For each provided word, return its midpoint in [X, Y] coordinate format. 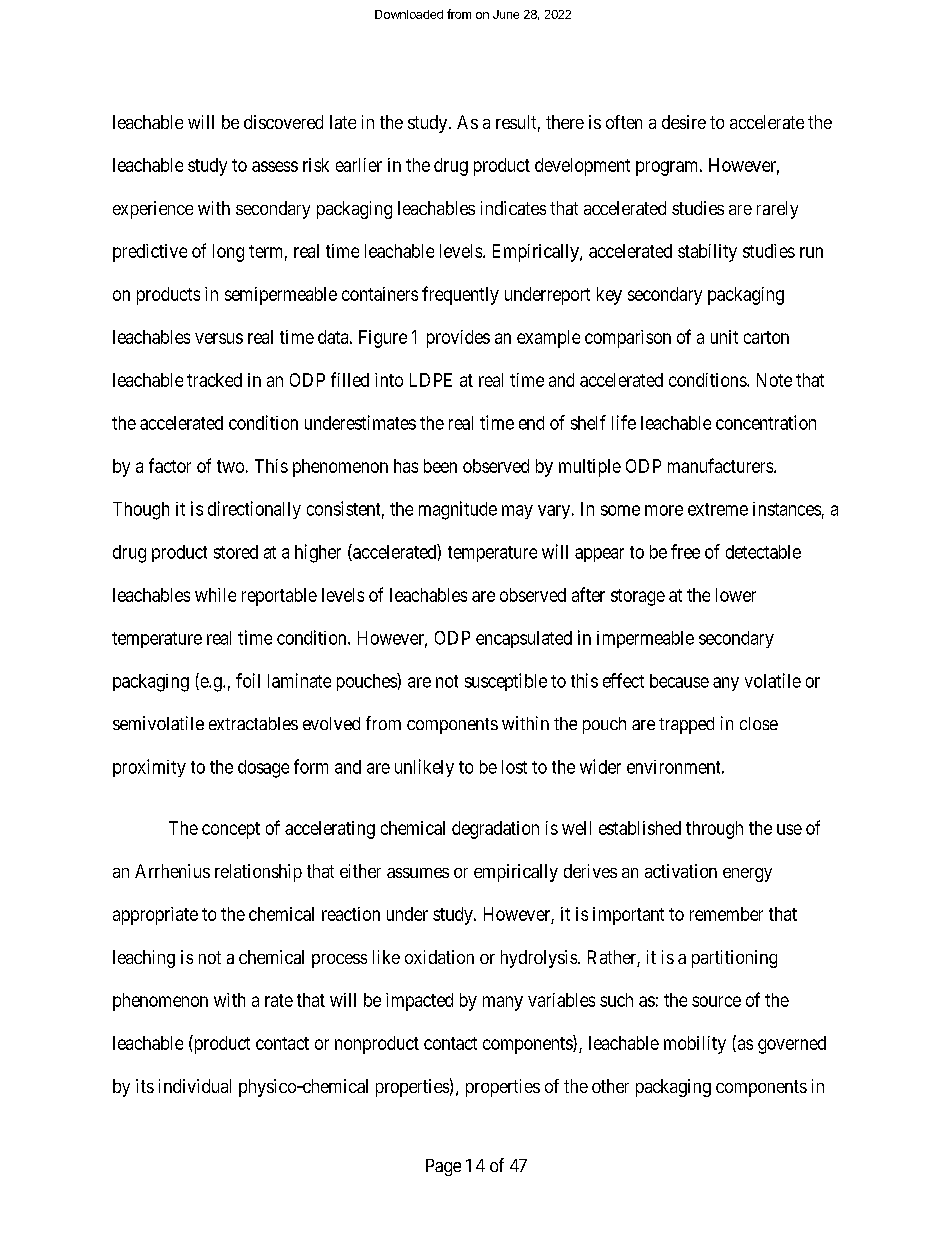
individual [195, 1086]
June [506, 14]
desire [684, 122]
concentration [766, 422]
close [759, 723]
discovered [283, 122]
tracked [214, 380]
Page [443, 1167]
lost [514, 767]
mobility [695, 1045]
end [531, 423]
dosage [263, 769]
